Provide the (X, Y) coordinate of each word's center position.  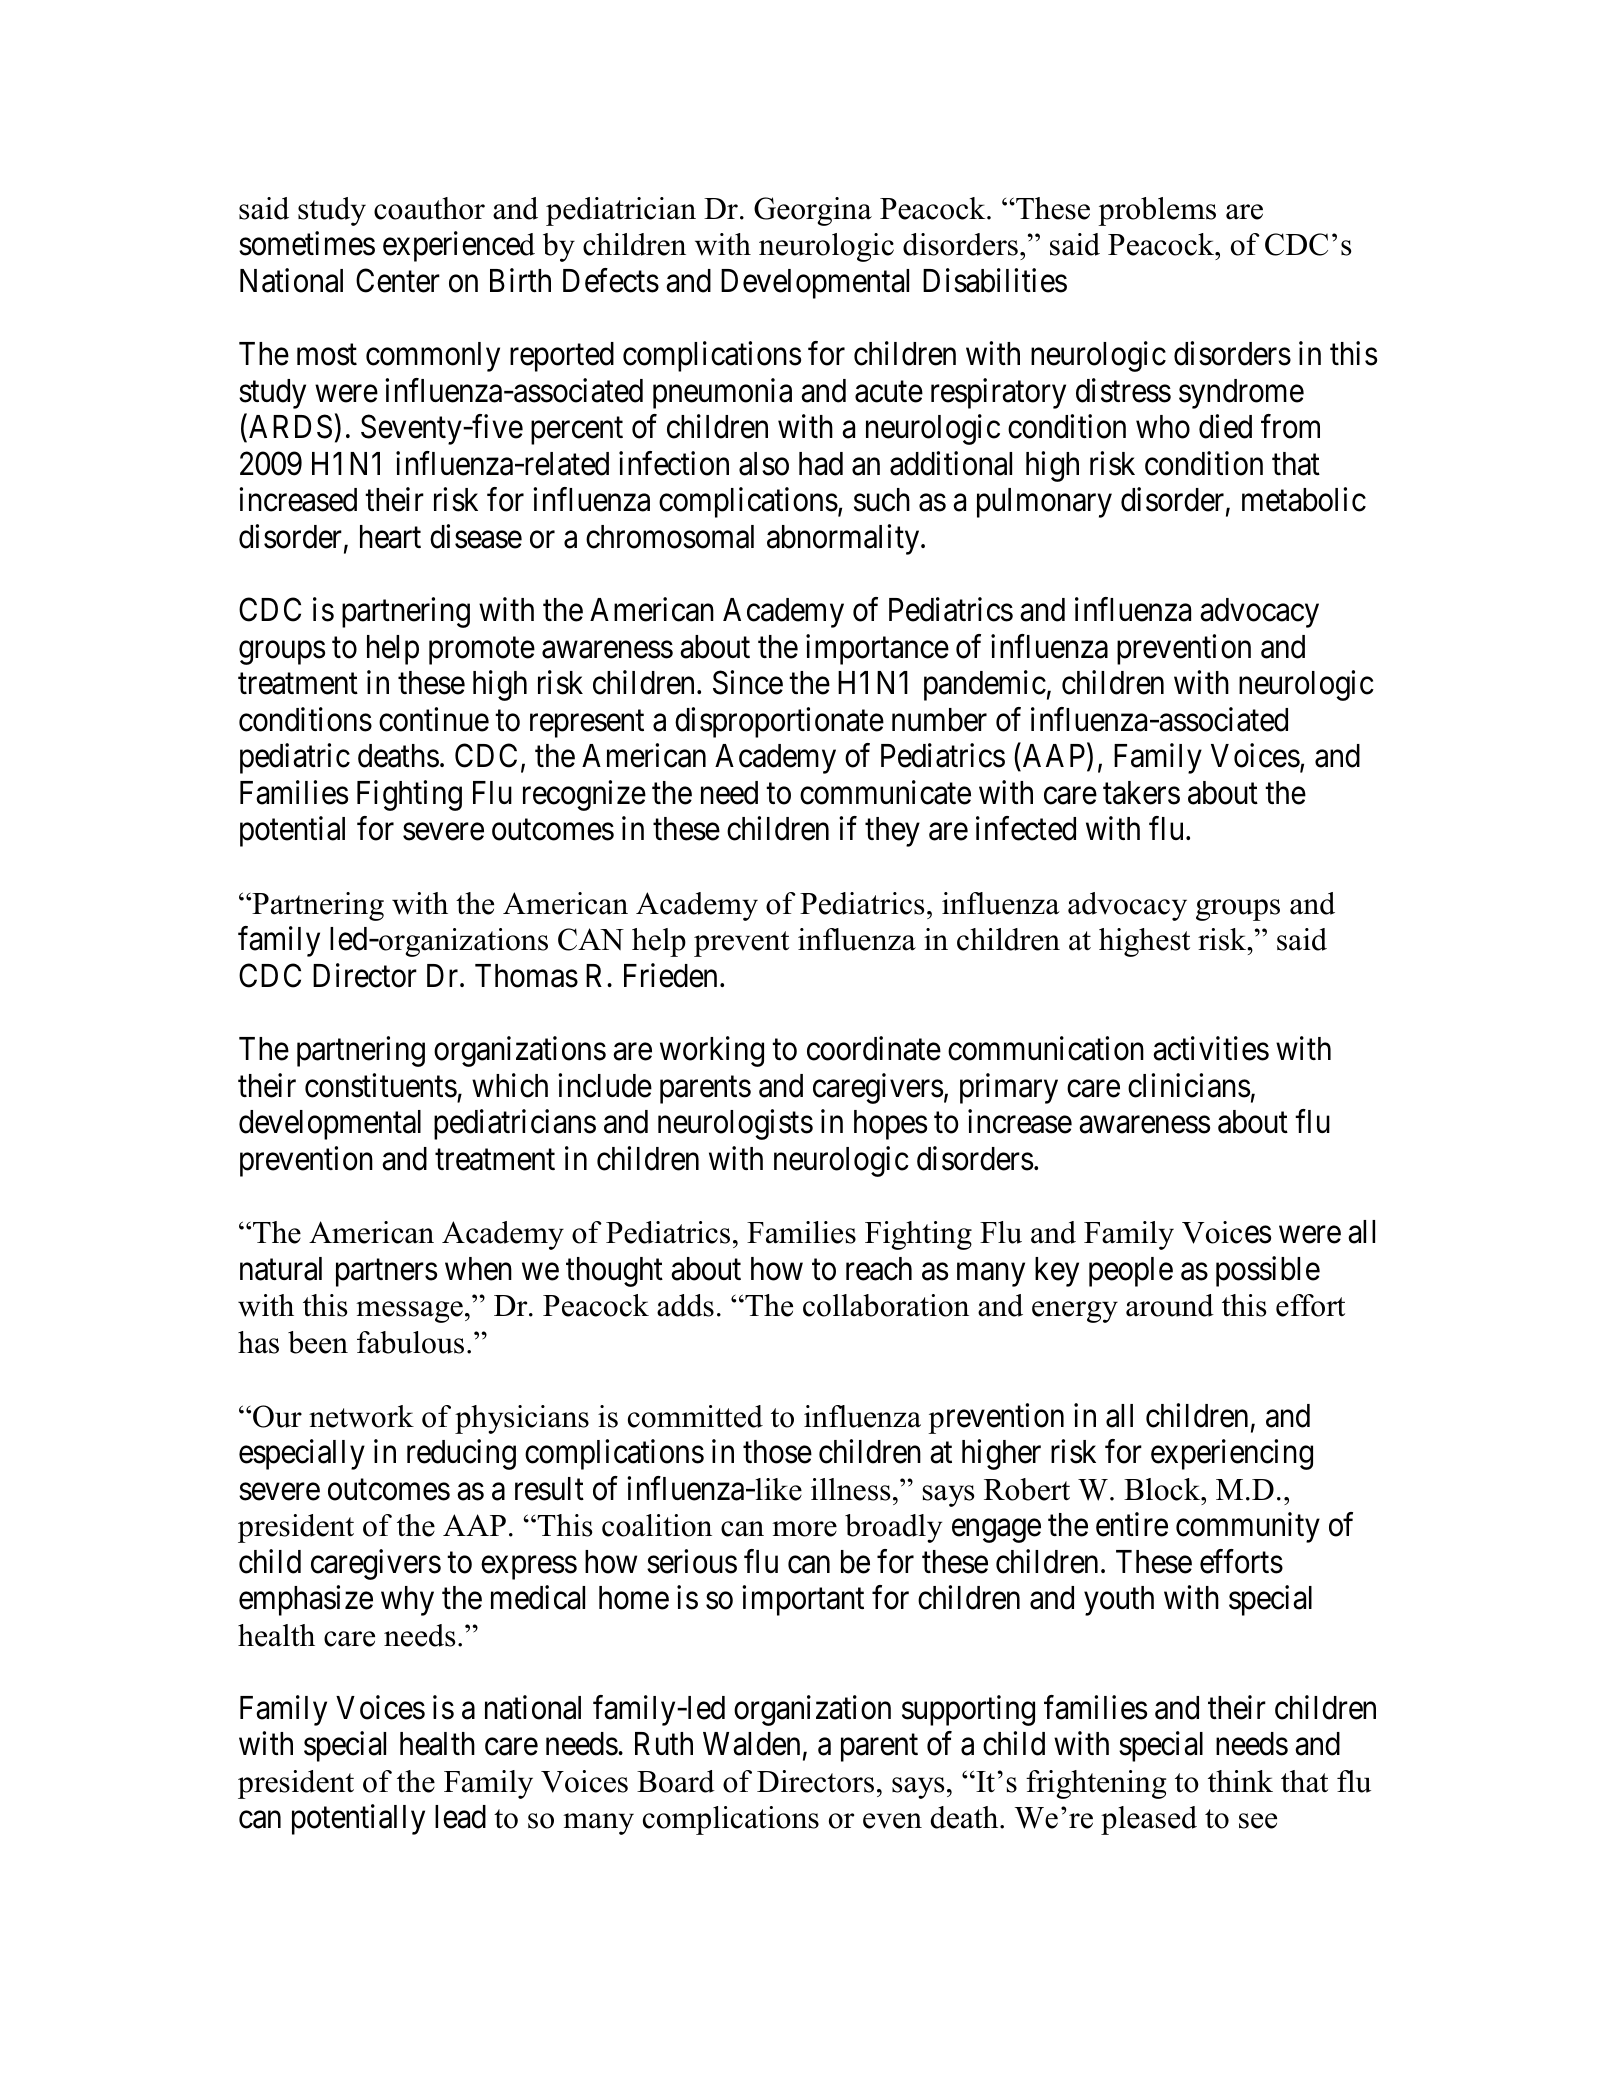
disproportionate (779, 722)
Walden (751, 1744)
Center (398, 280)
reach (879, 1269)
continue (434, 719)
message (409, 1312)
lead (460, 1817)
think (1240, 1781)
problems (1157, 211)
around (1170, 1305)
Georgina (813, 211)
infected (1026, 829)
